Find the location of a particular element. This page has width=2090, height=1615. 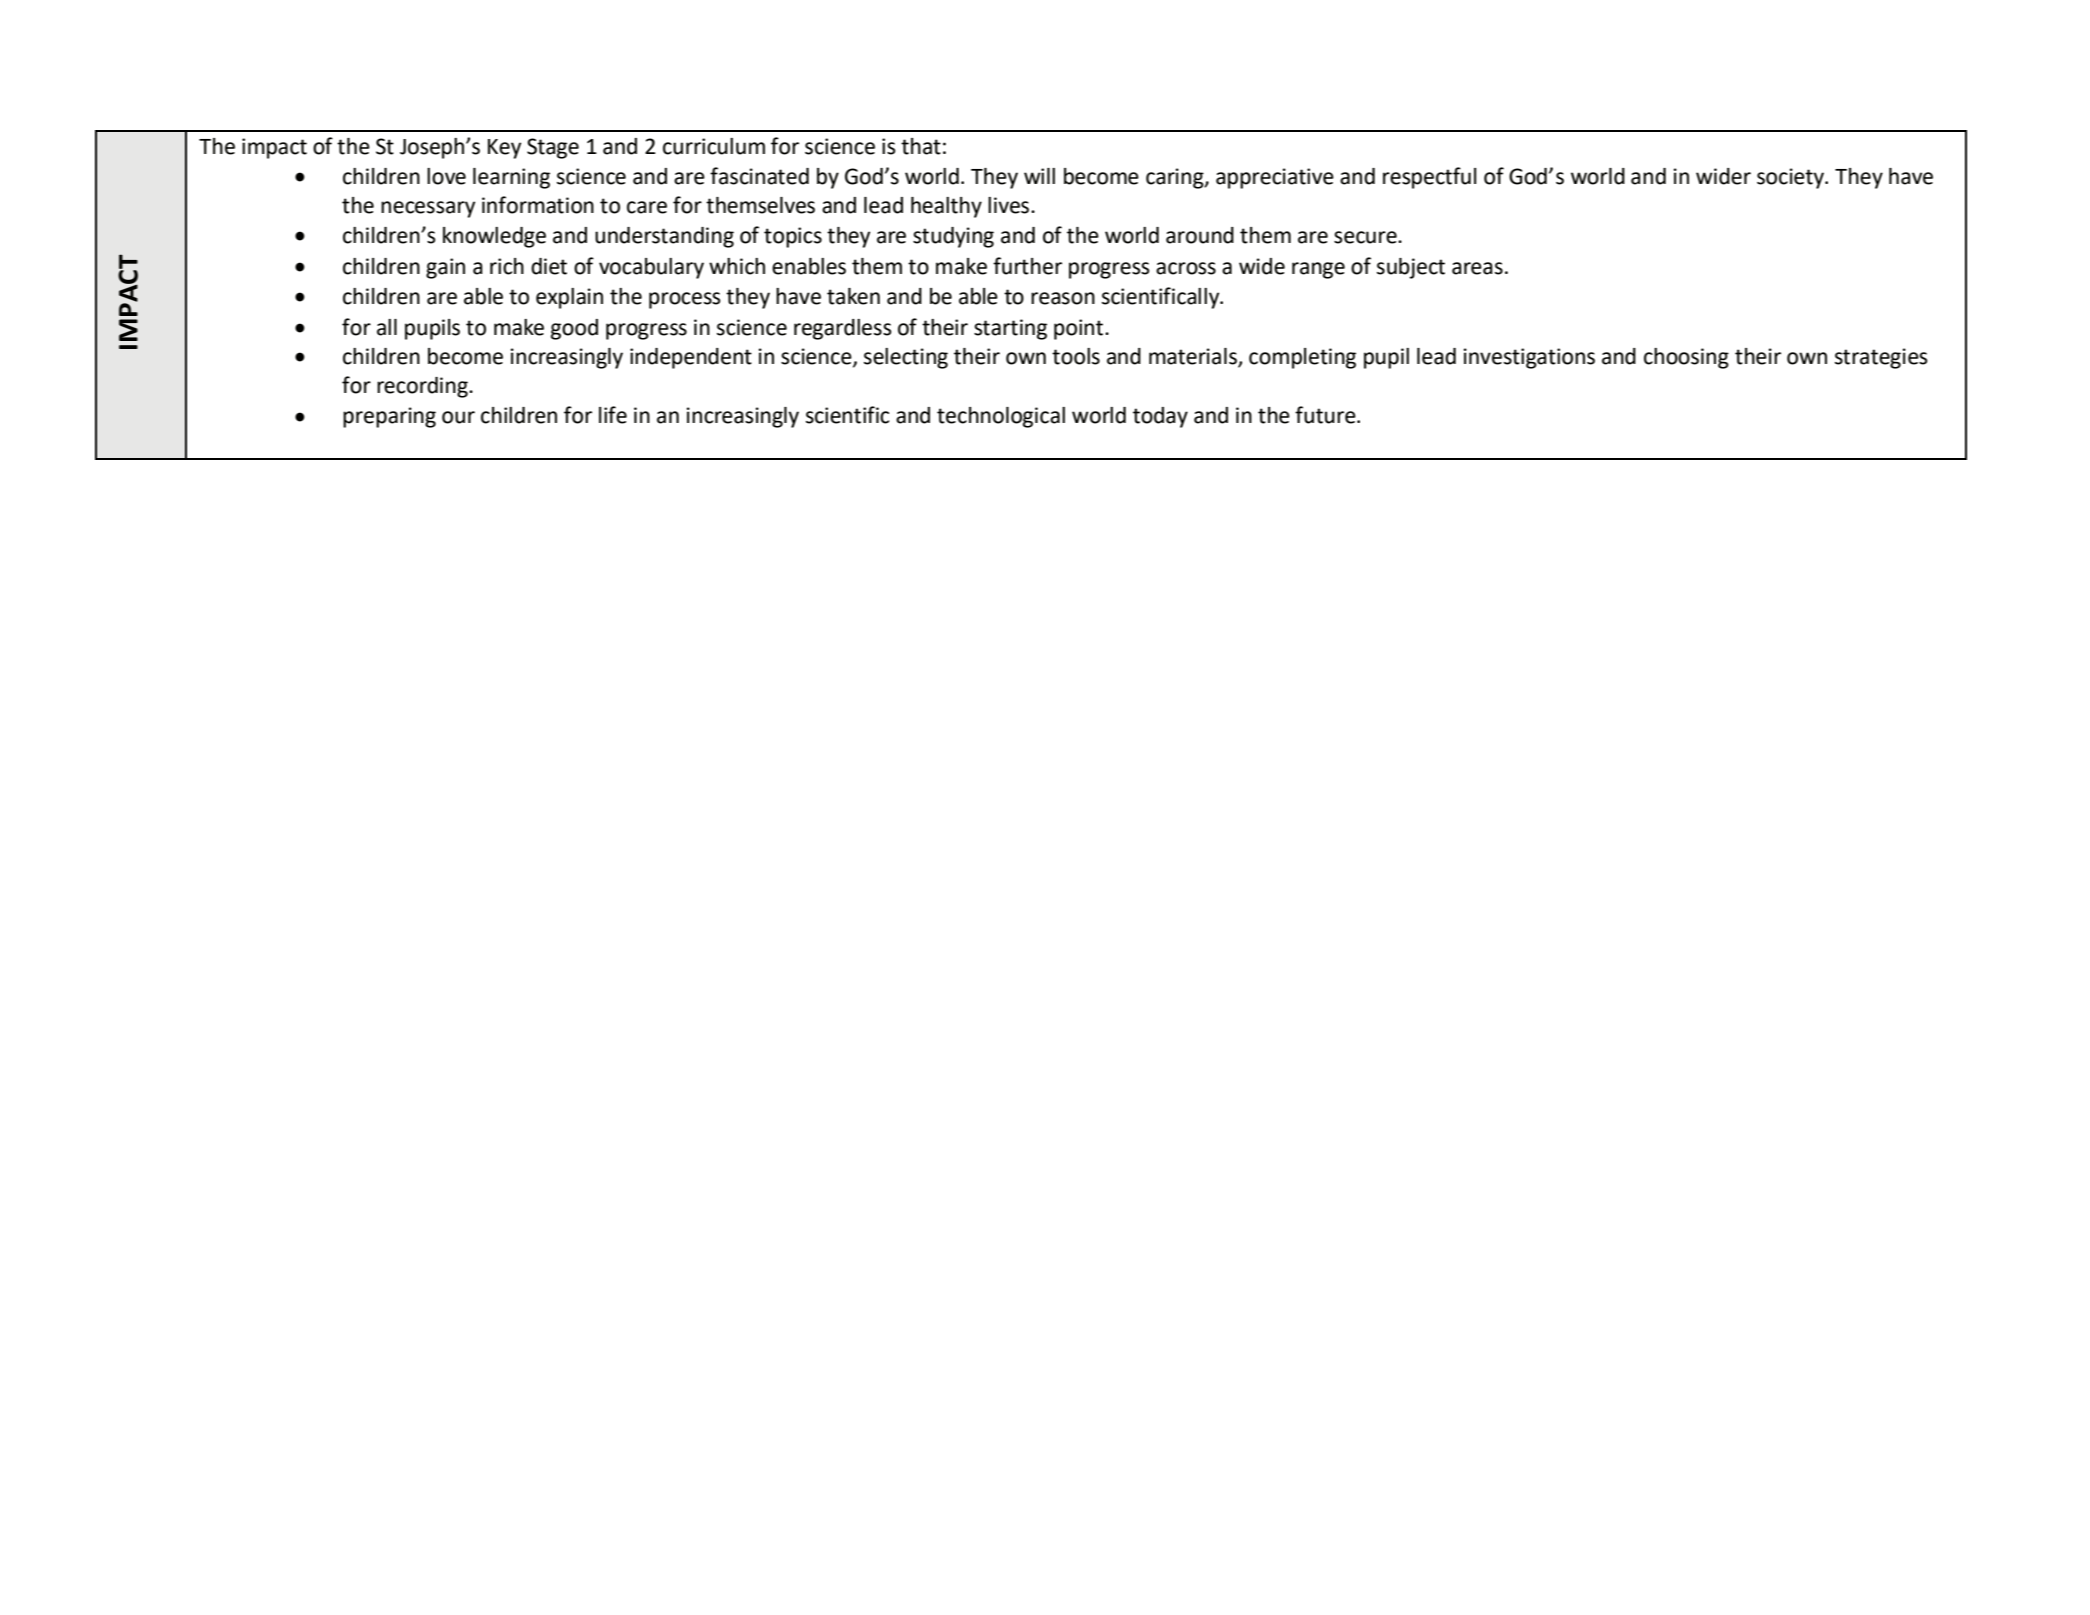

secure is located at coordinates (1366, 237).
